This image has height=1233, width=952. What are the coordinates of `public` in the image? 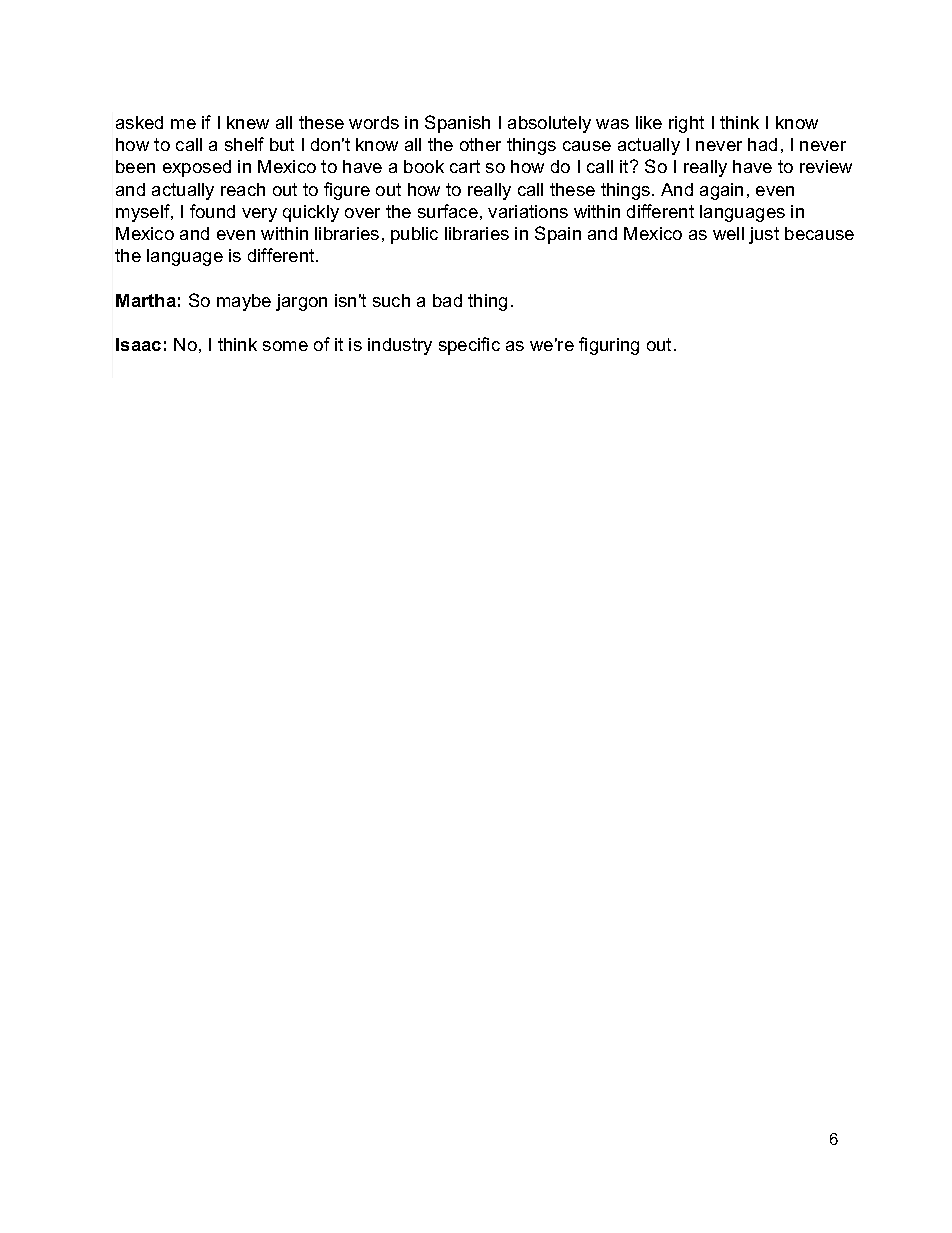 It's located at (414, 235).
